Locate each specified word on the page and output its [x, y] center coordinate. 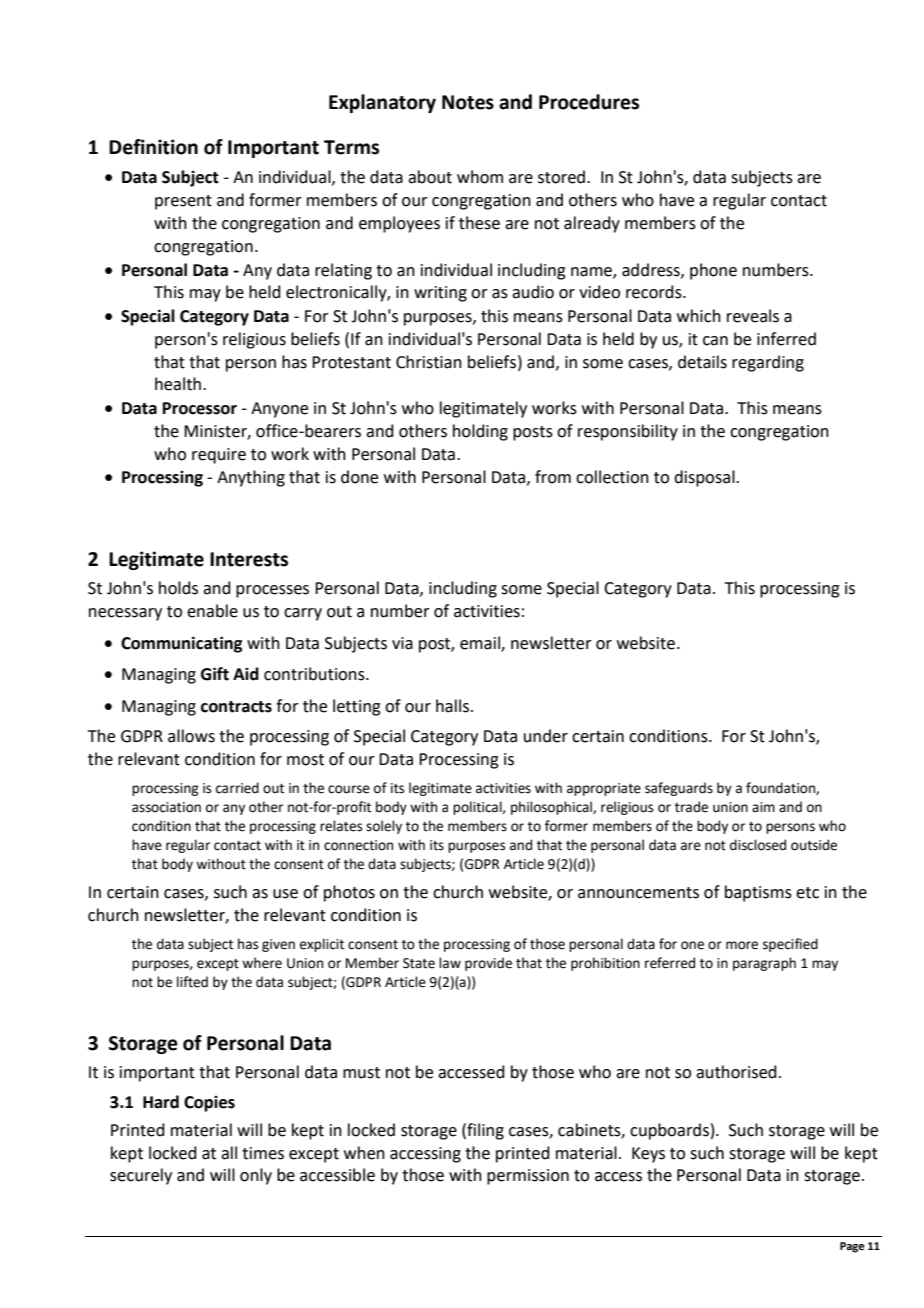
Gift [215, 674]
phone [713, 271]
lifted [192, 982]
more [742, 945]
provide [488, 964]
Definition [153, 147]
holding [480, 432]
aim [763, 807]
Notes [468, 102]
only [256, 1176]
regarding [768, 363]
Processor [200, 408]
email [481, 643]
